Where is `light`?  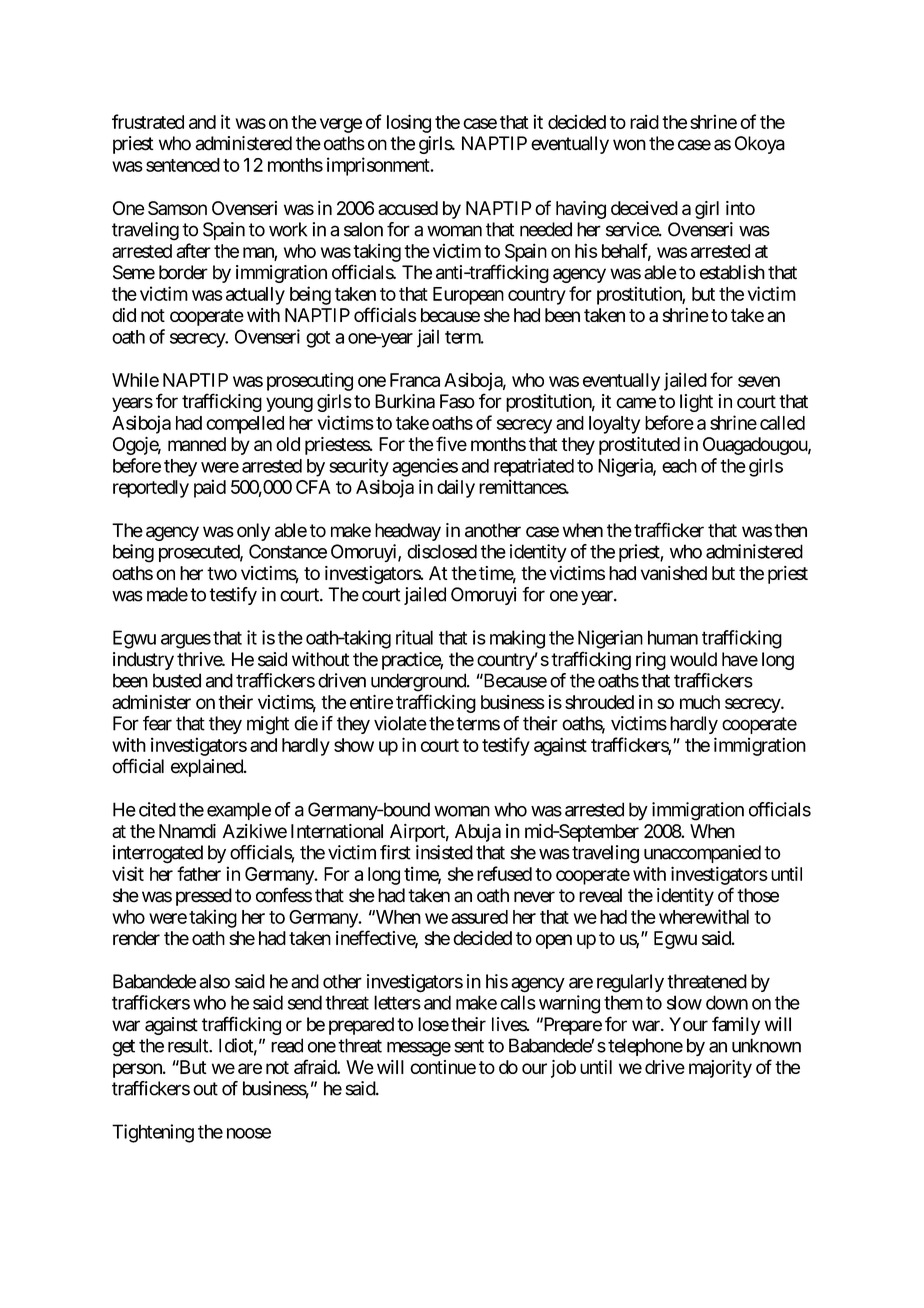
light is located at coordinates (696, 403).
